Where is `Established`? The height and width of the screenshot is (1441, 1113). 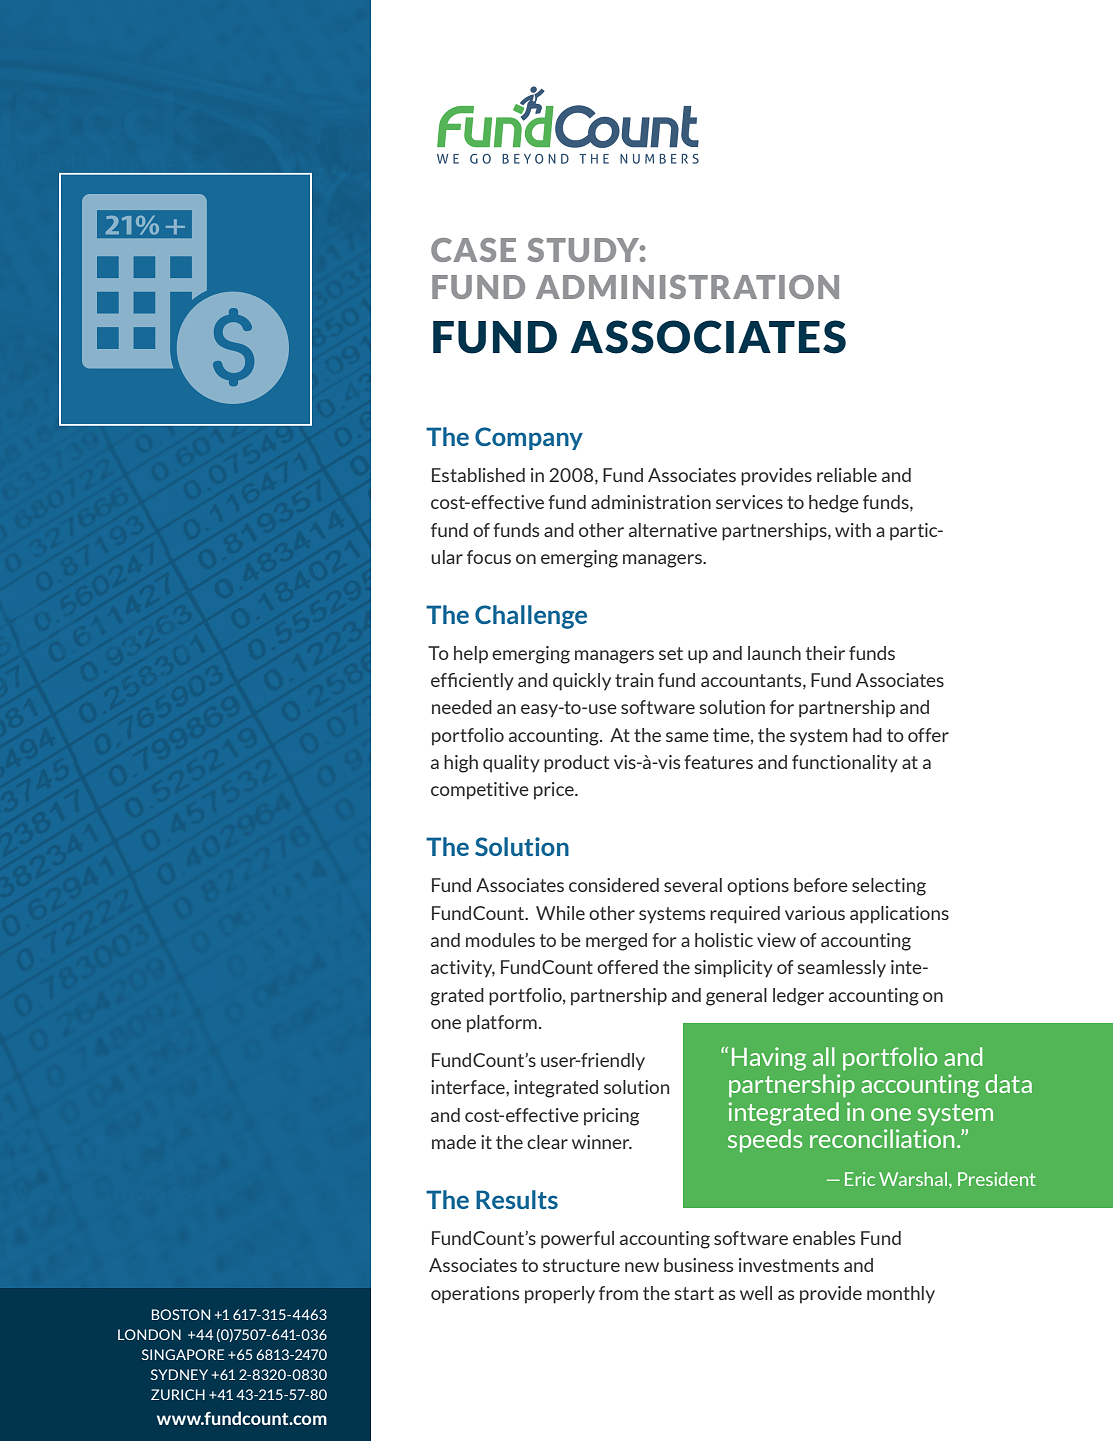 Established is located at coordinates (478, 475).
